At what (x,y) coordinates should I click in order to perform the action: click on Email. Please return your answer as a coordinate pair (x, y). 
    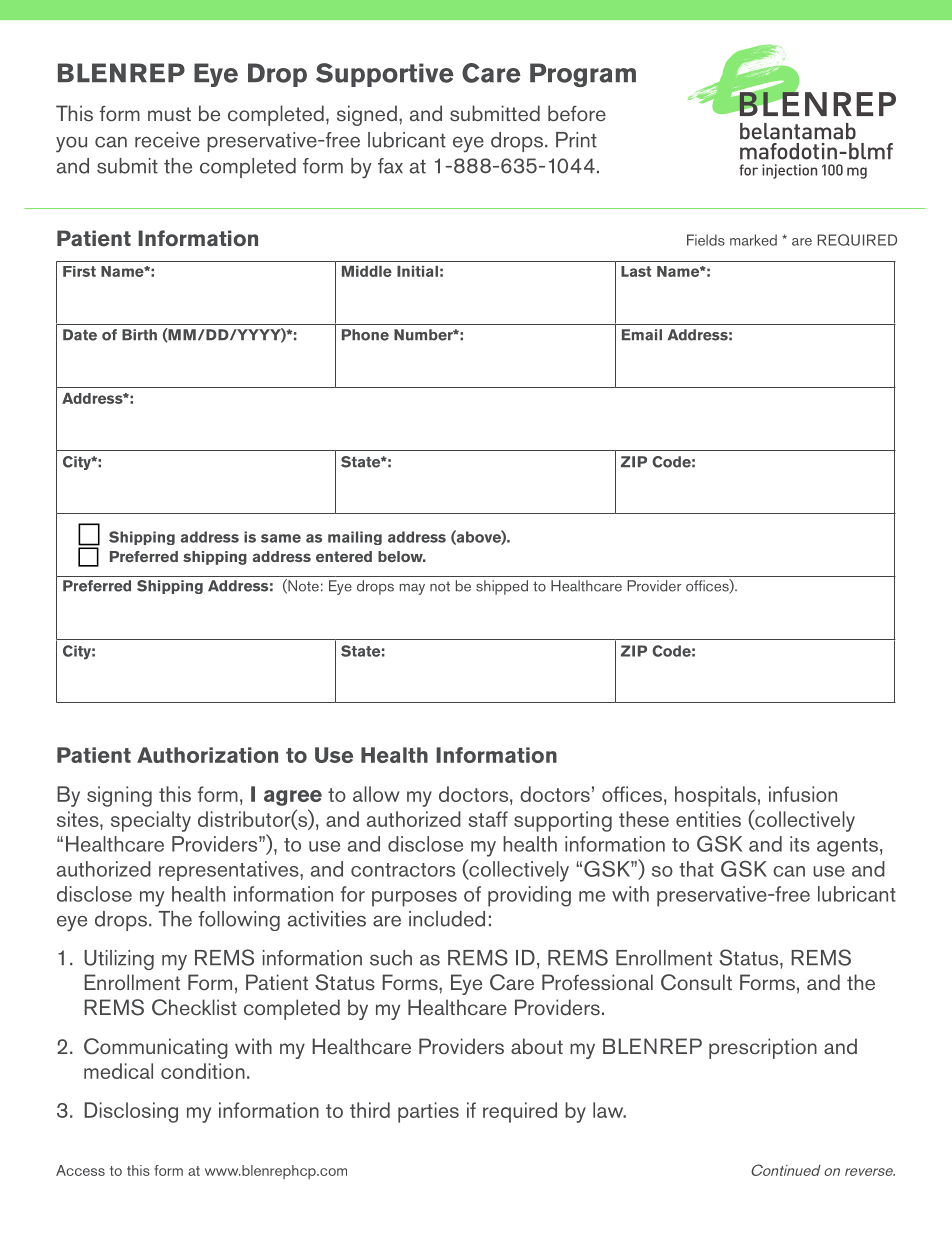
    Looking at the image, I should click on (642, 335).
